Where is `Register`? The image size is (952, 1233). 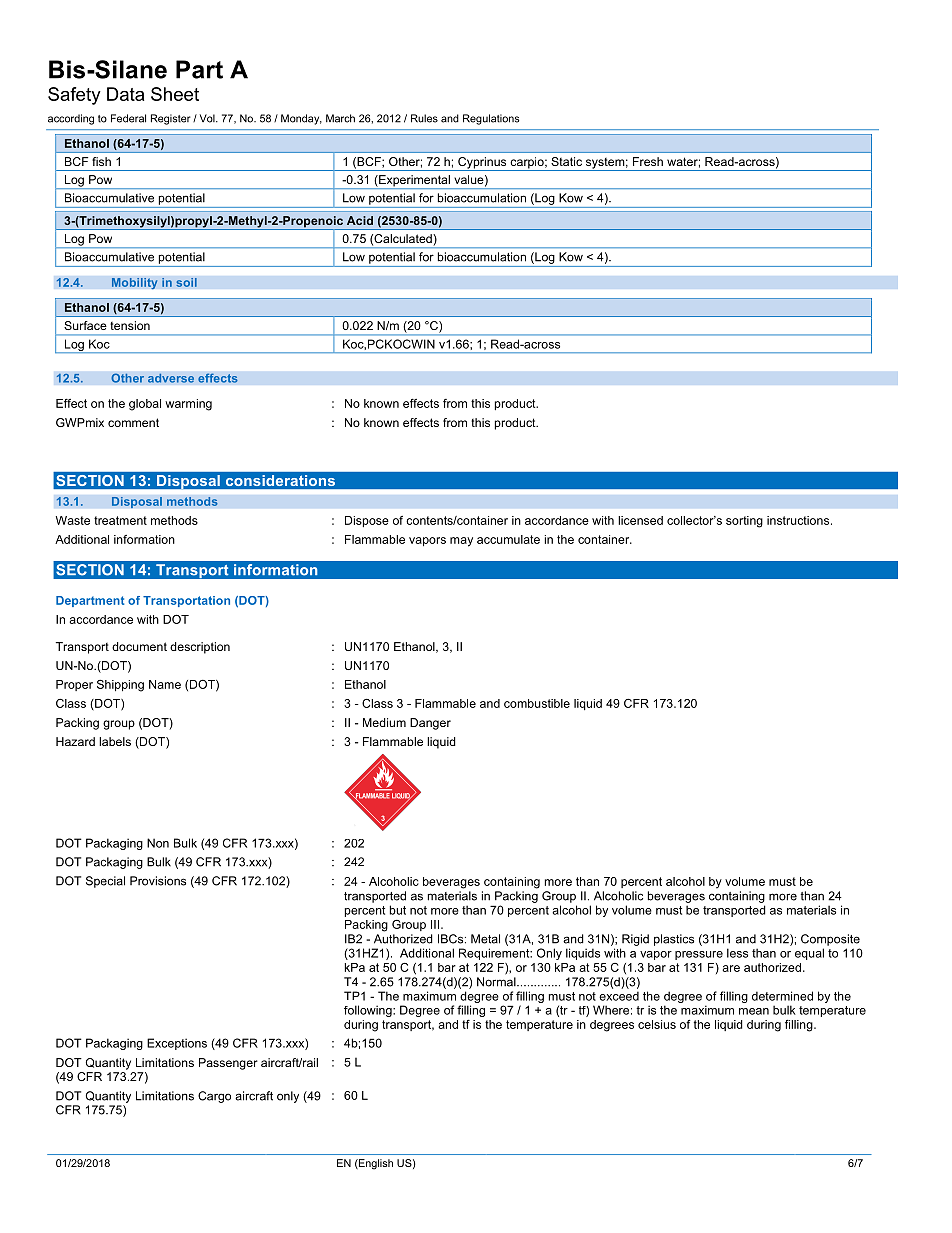
Register is located at coordinates (171, 119).
